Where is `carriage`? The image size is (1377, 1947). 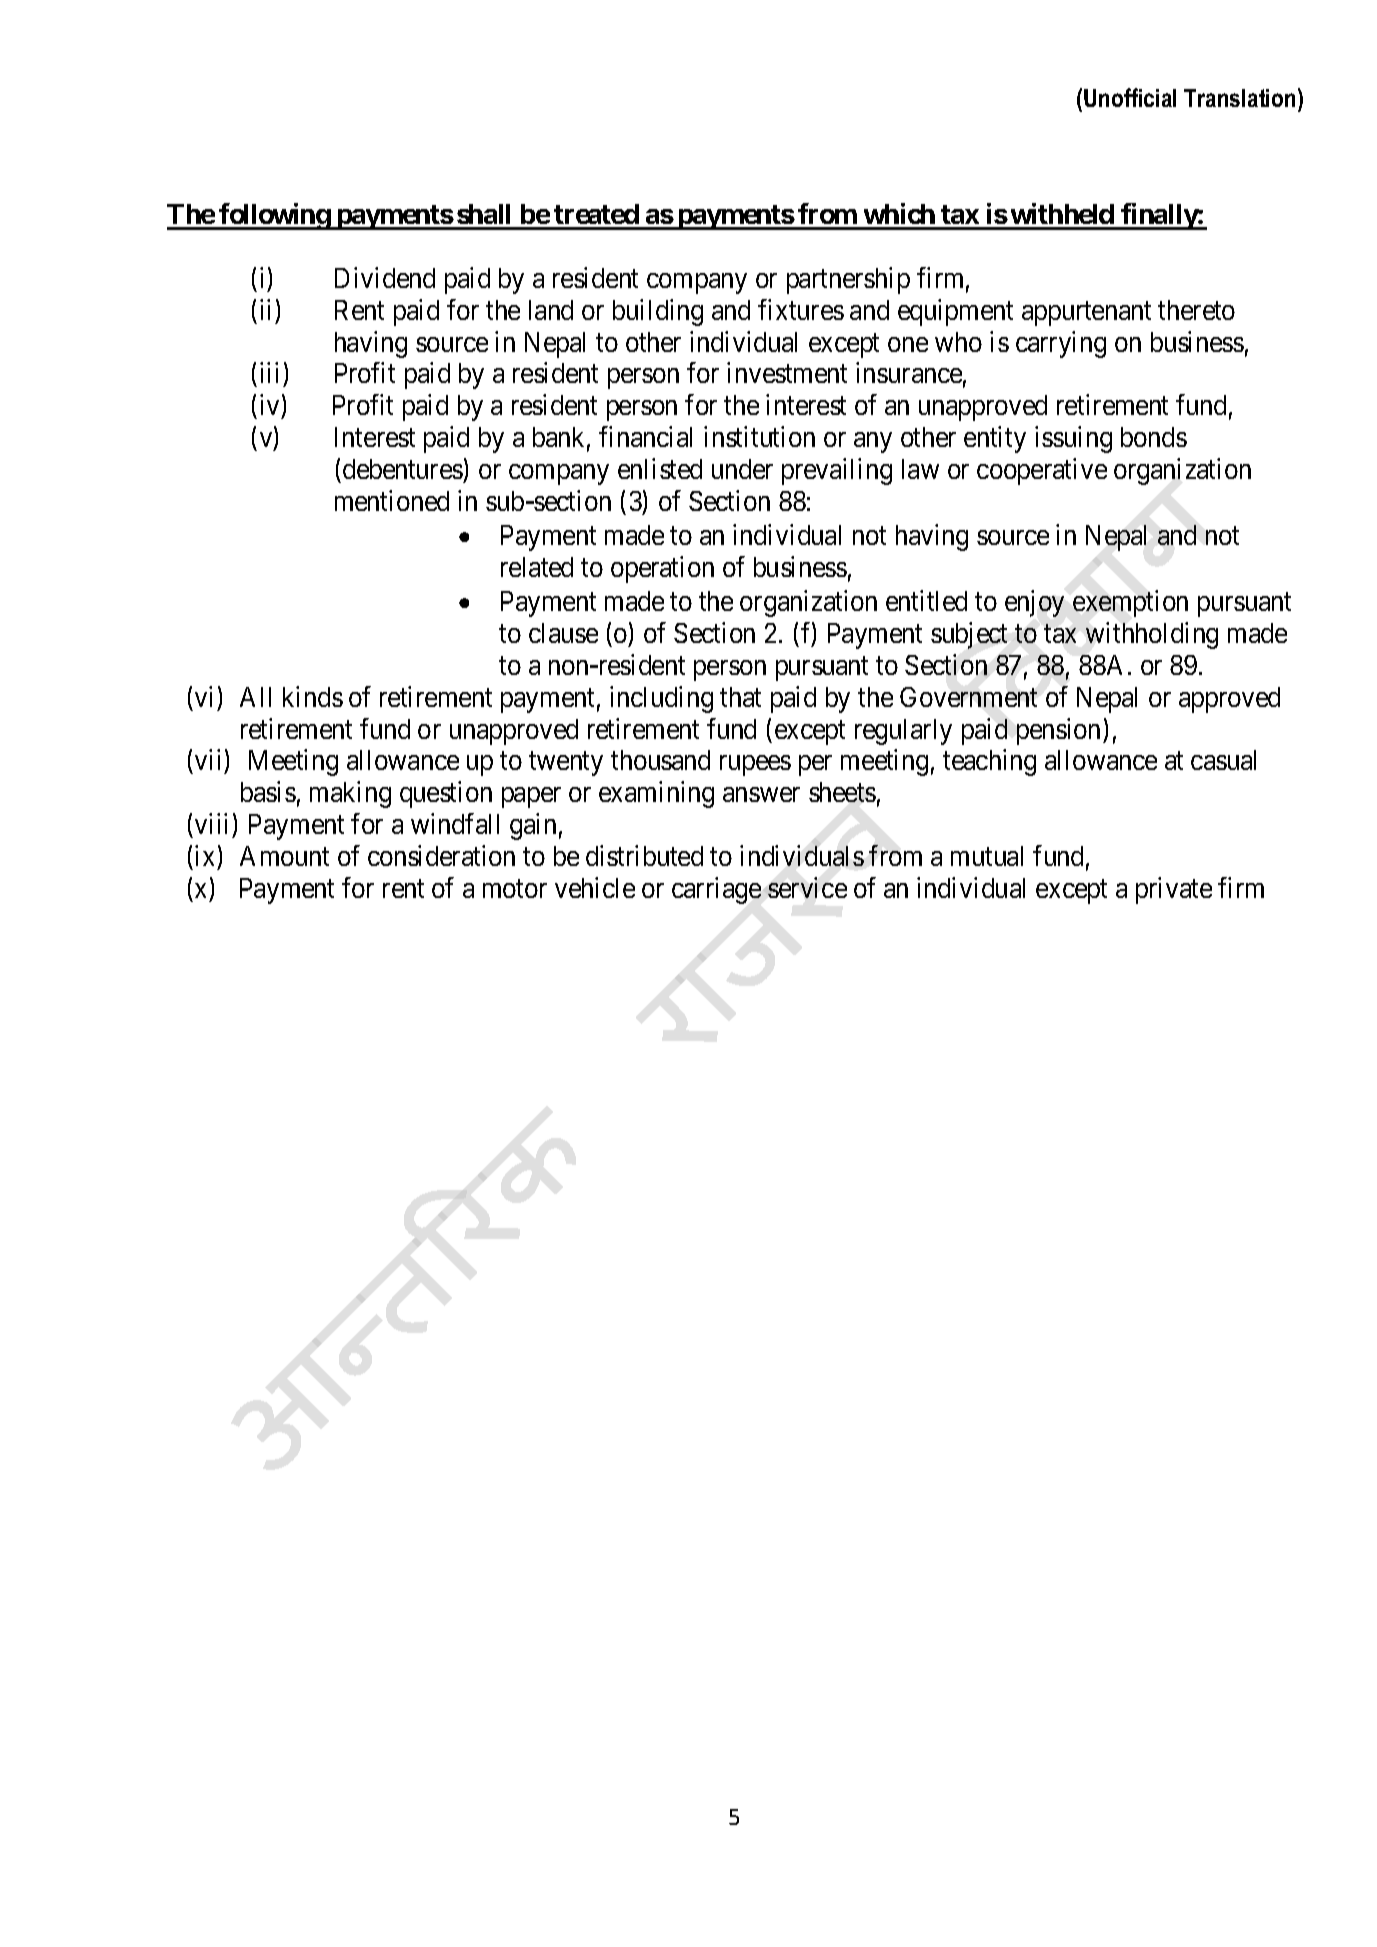
carriage is located at coordinates (716, 890).
